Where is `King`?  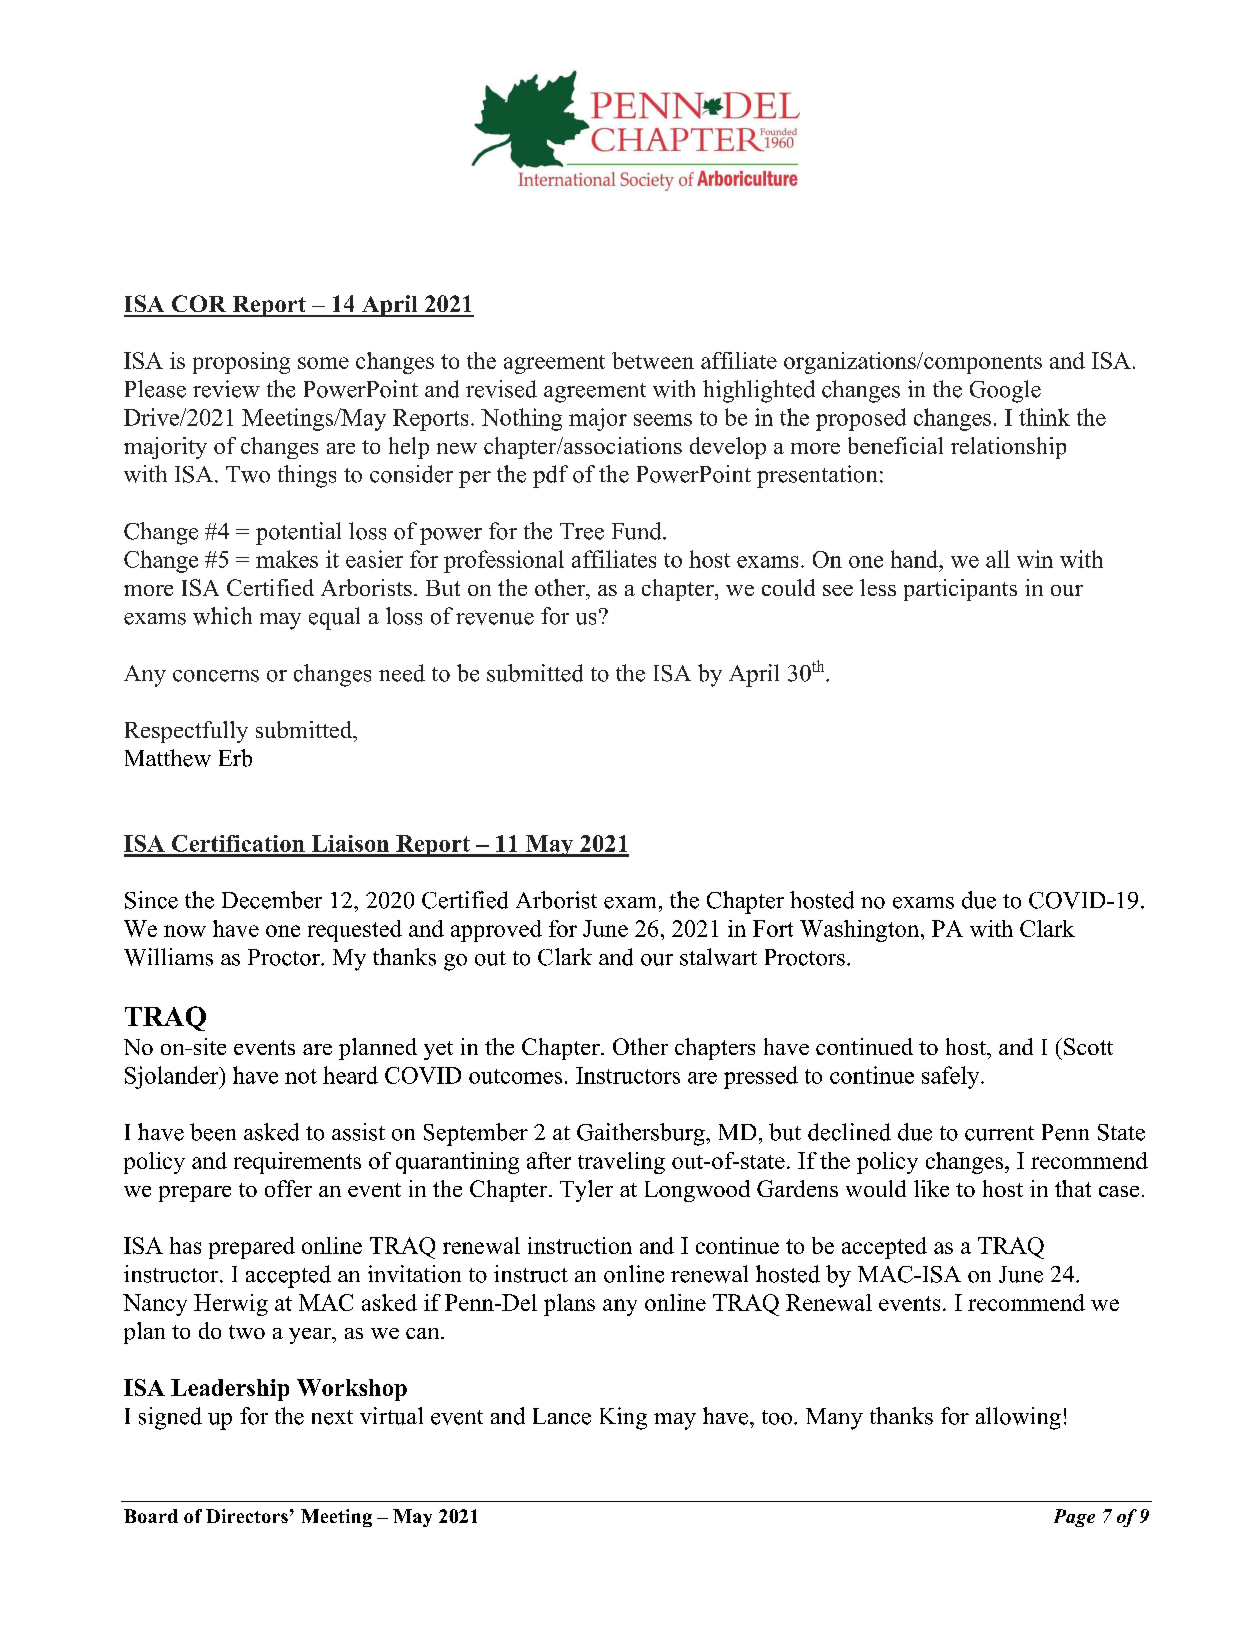 King is located at coordinates (623, 1418).
